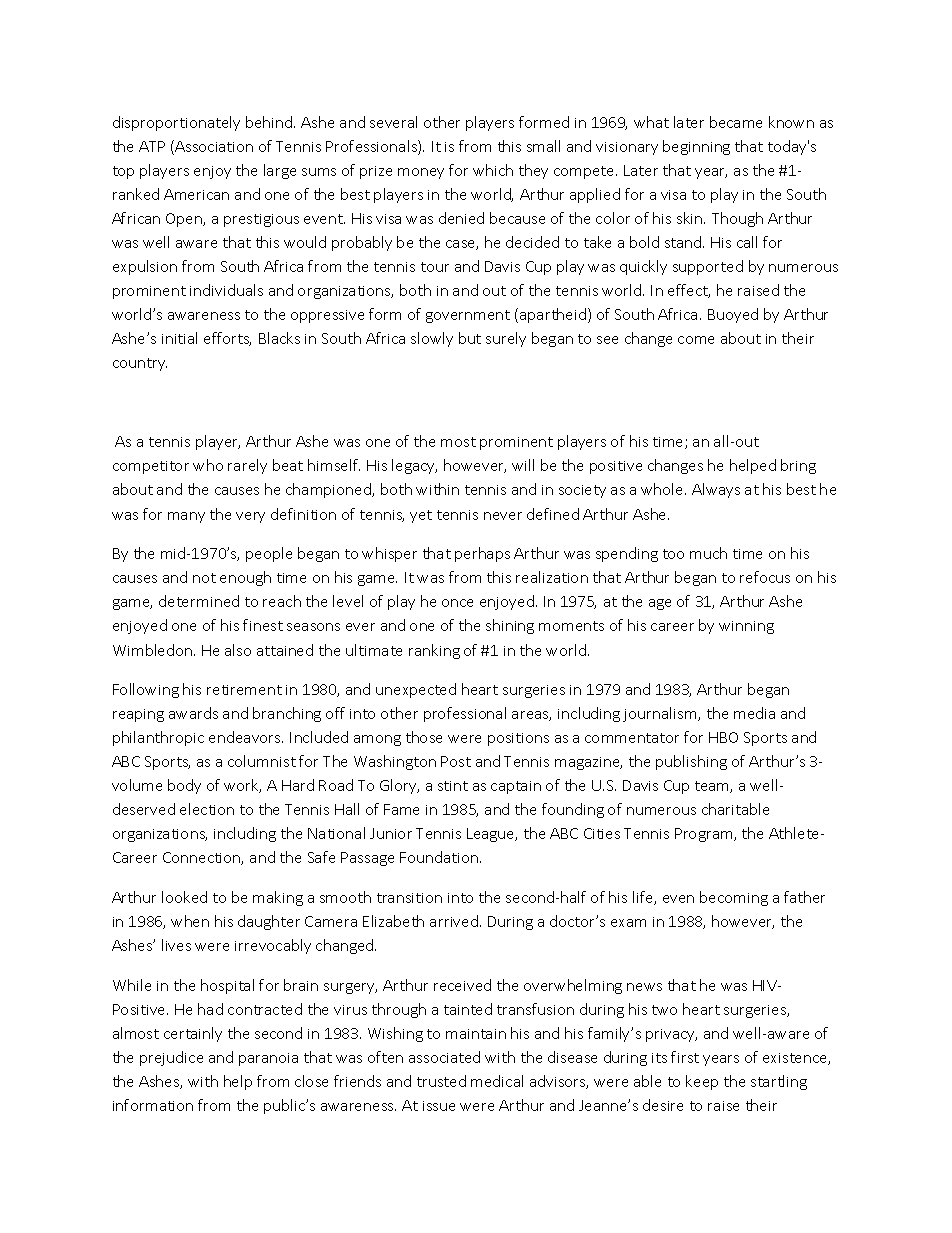 The image size is (952, 1233). I want to click on prejudice, so click(171, 1058).
